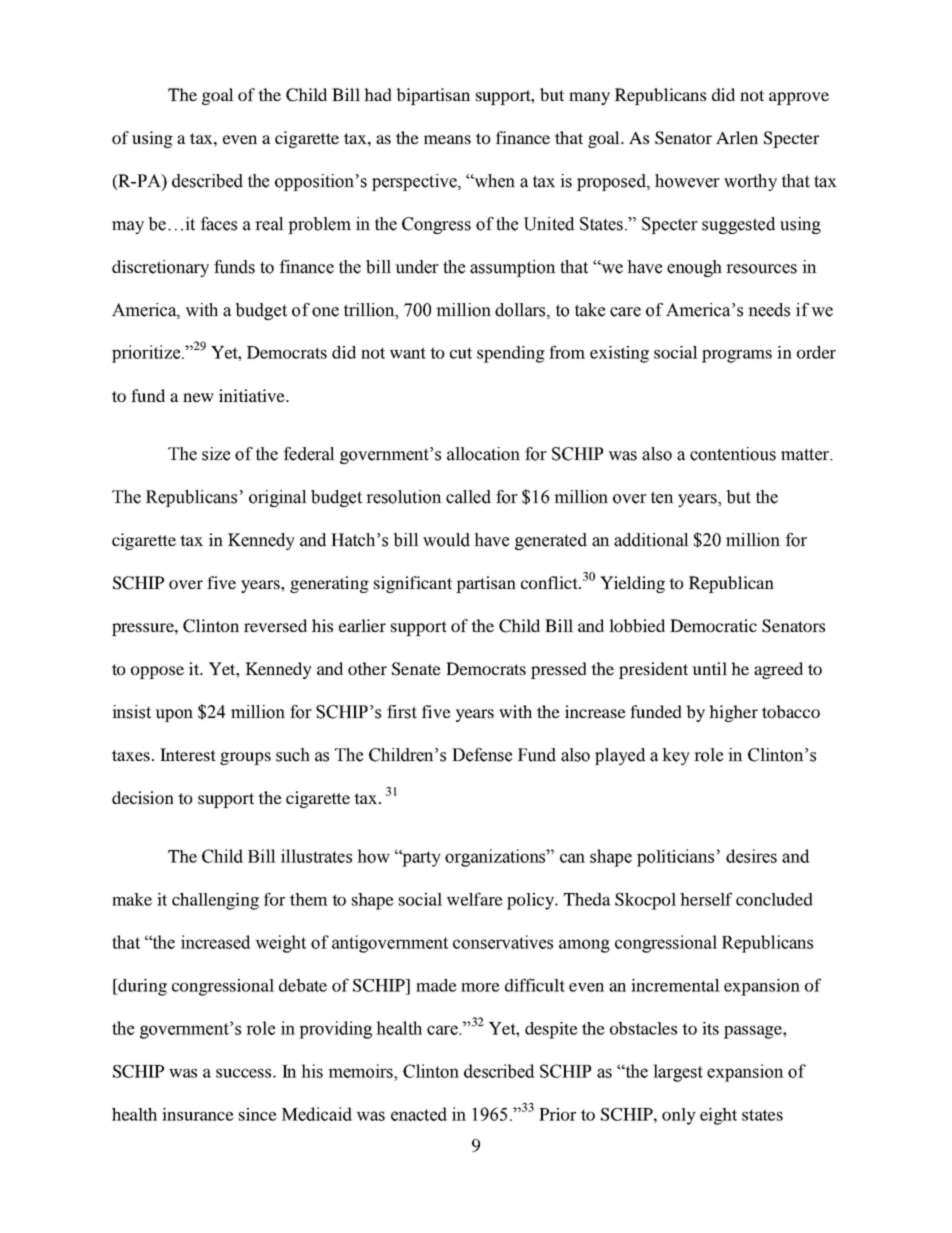 This screenshot has width=952, height=1233. Describe the element at coordinates (198, 397) in the screenshot. I see `new` at that location.
